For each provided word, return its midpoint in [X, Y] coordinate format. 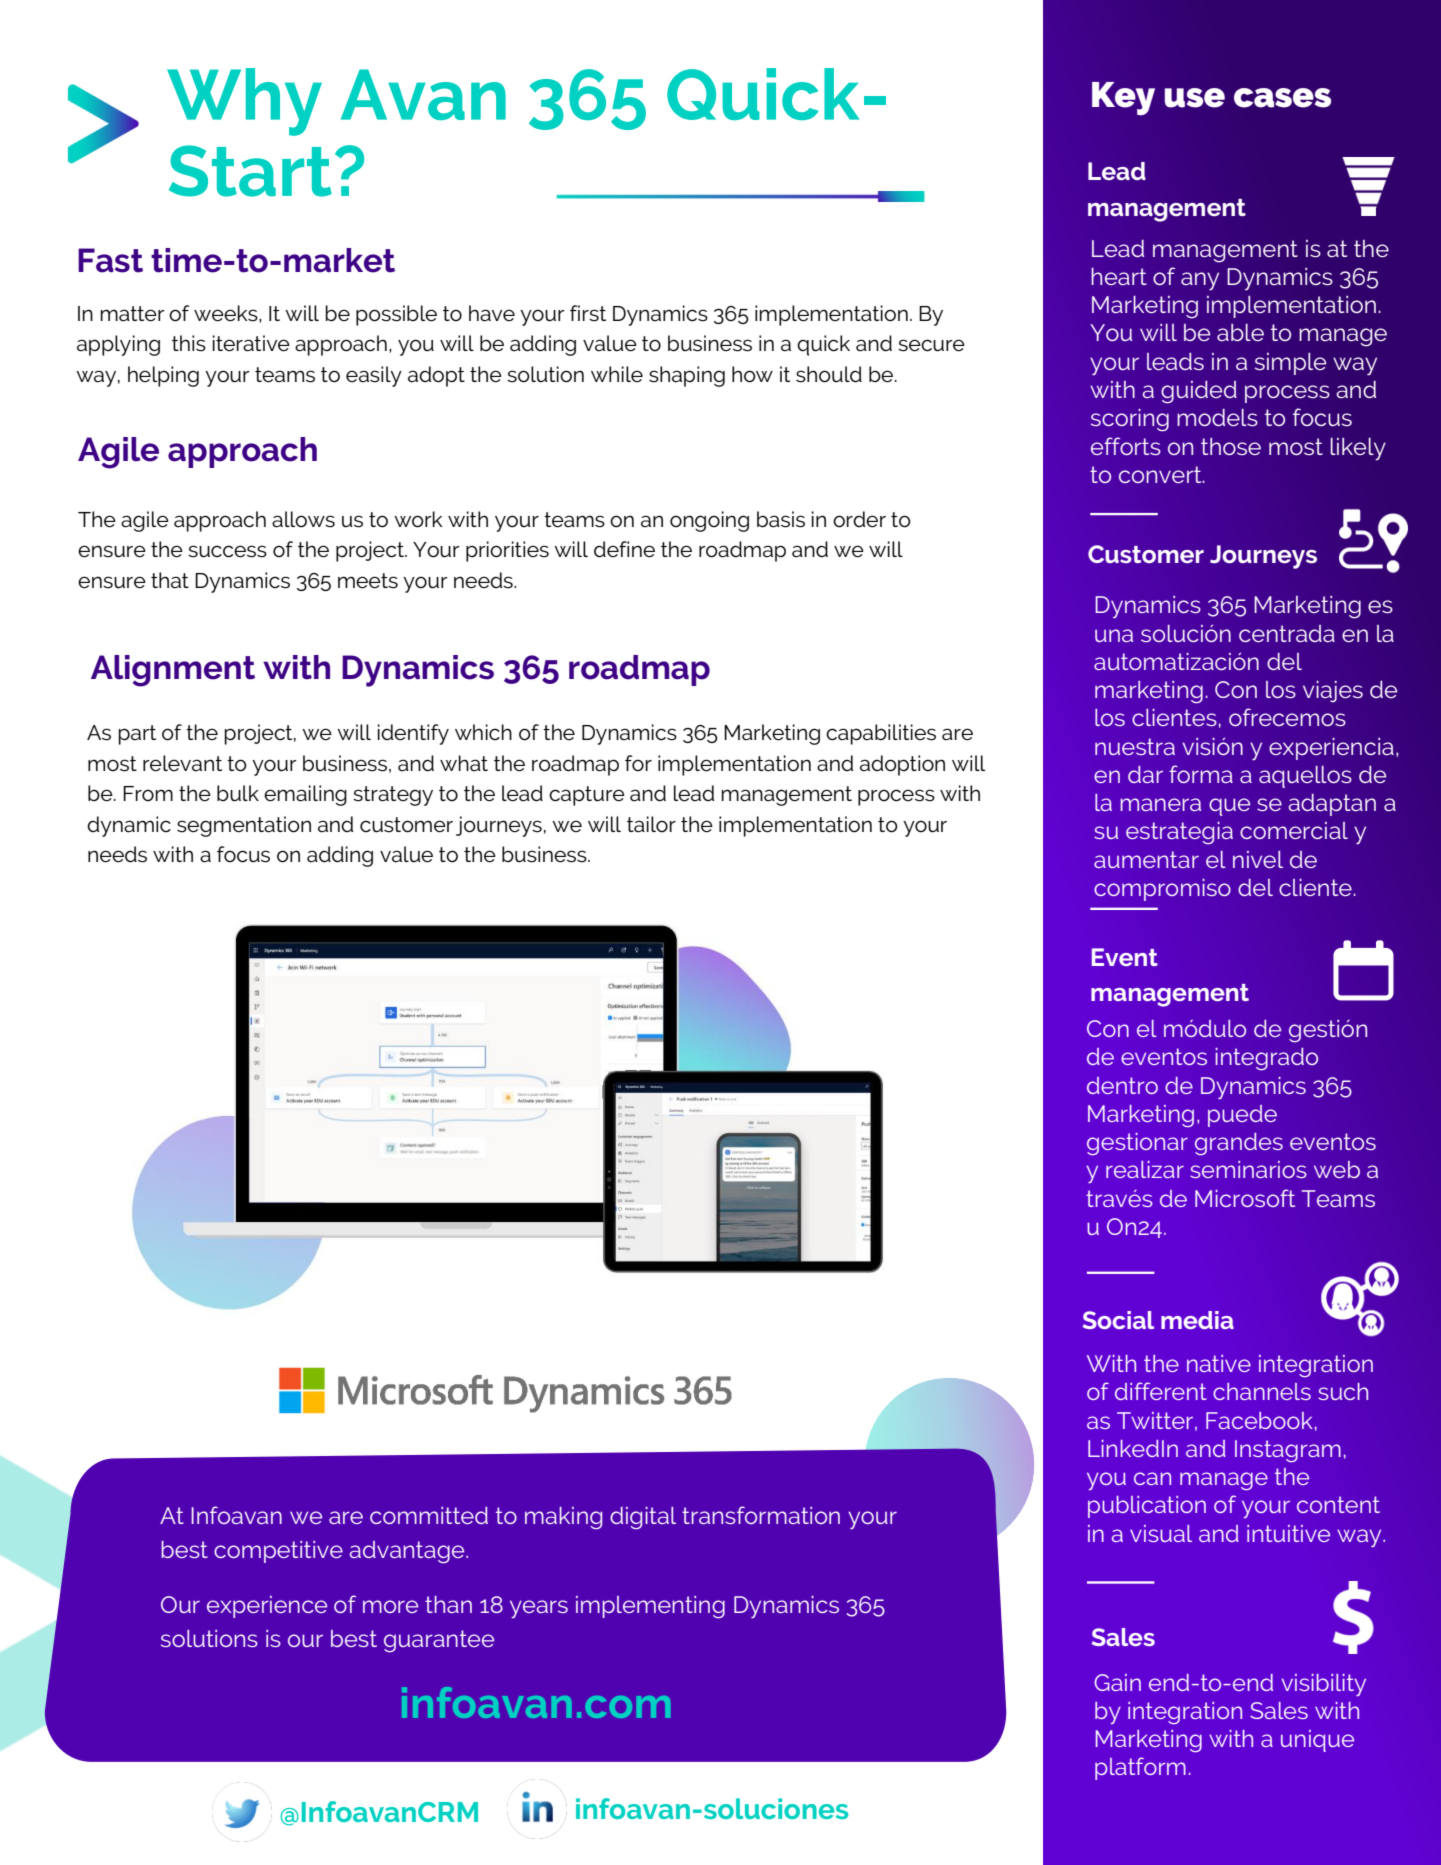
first [588, 313]
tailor [651, 824]
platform [1140, 1768]
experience [267, 1607]
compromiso [1162, 890]
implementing [650, 1607]
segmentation [244, 826]
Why [244, 102]
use [1194, 98]
